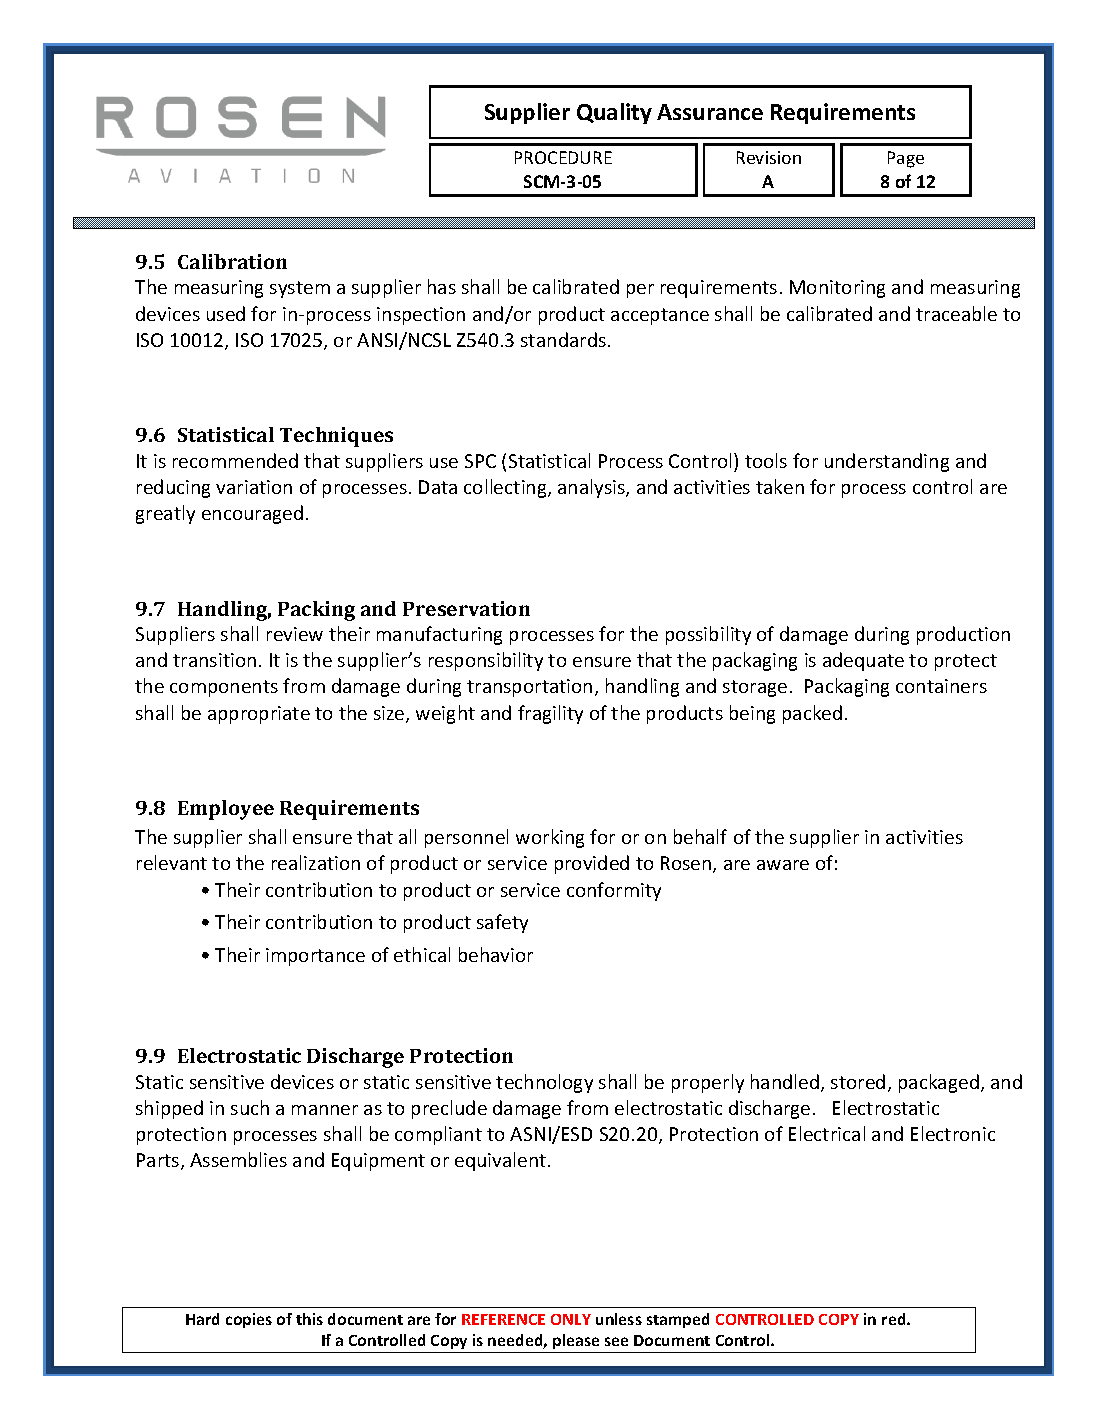  I want to click on PROCEDURE, so click(563, 157).
